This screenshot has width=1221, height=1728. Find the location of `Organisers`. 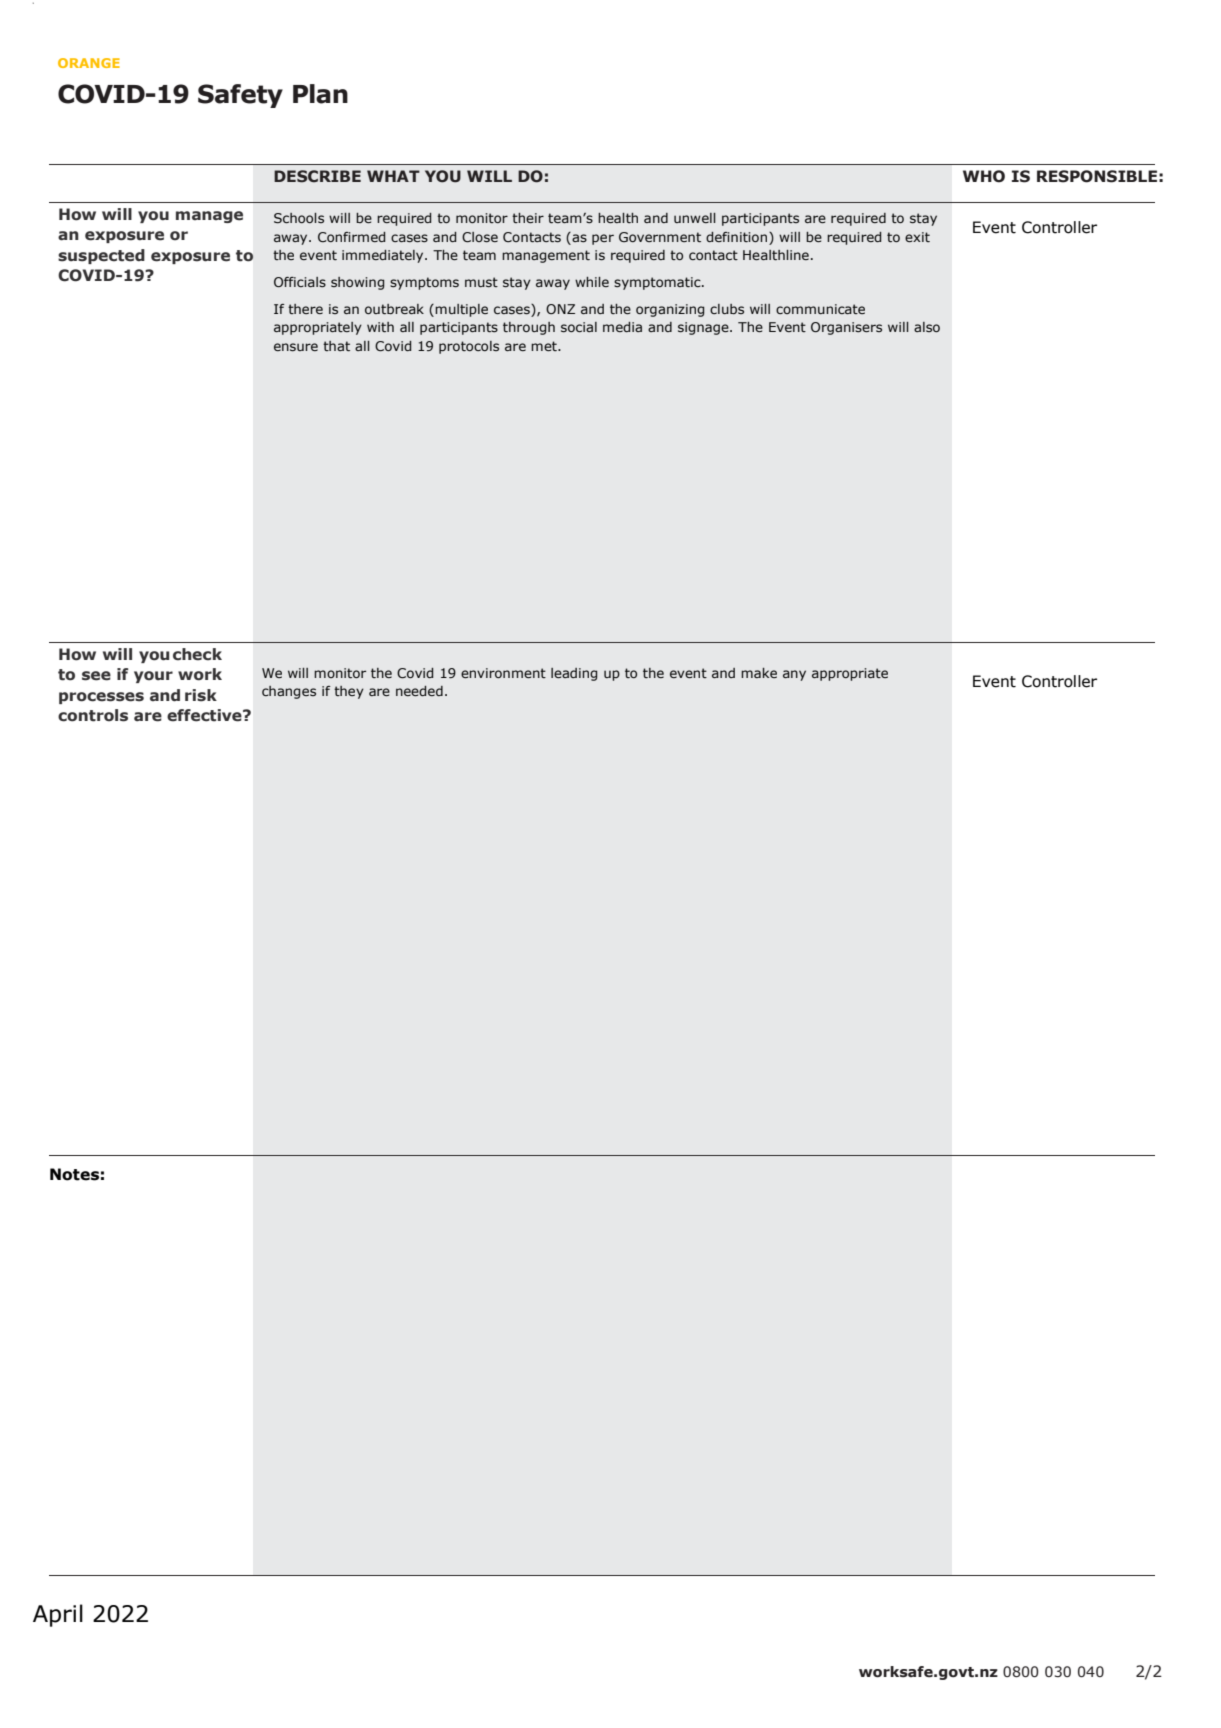

Organisers is located at coordinates (846, 328).
